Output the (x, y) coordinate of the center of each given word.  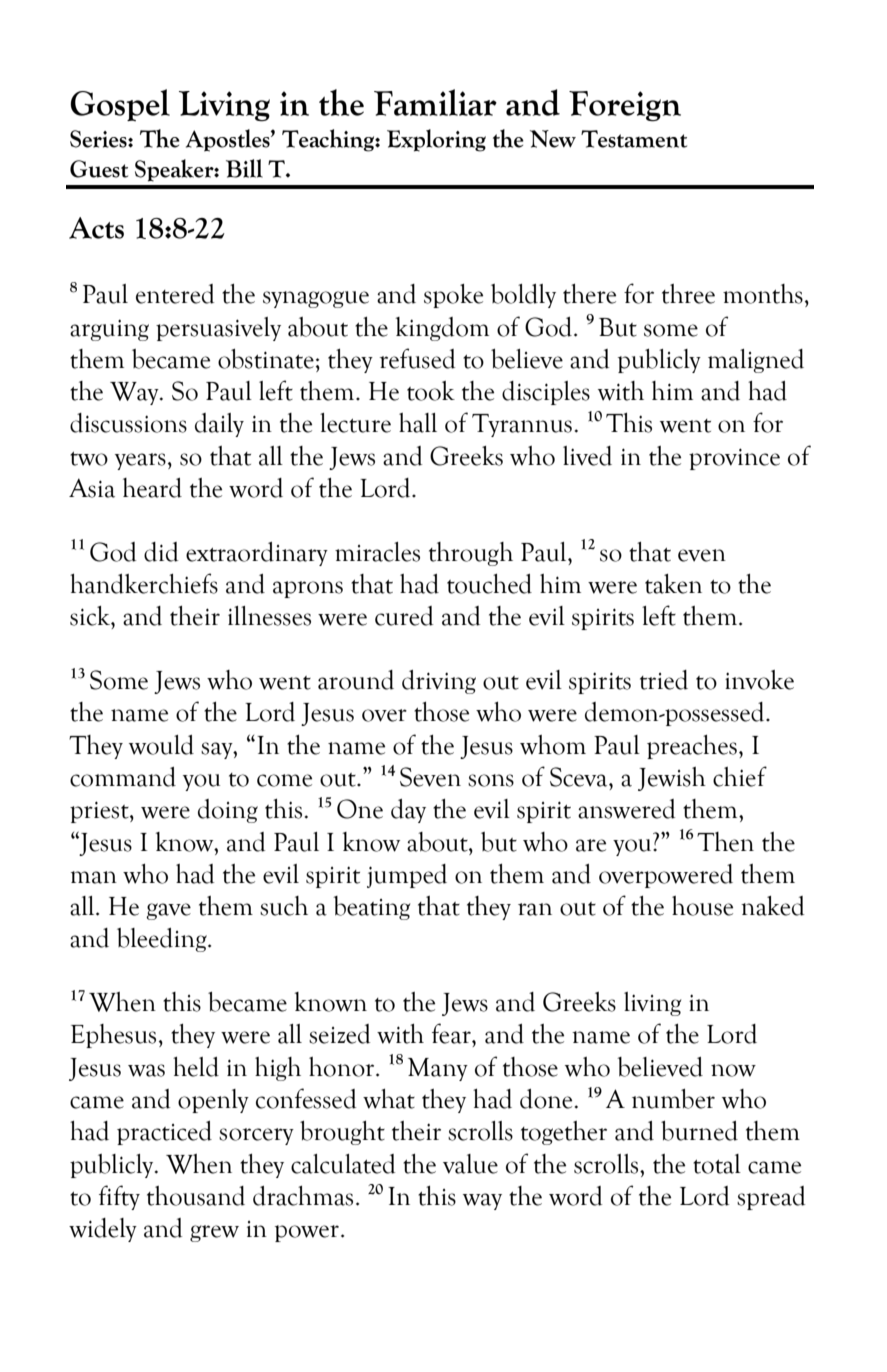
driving (439, 682)
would (161, 745)
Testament (634, 139)
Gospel (120, 105)
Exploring (436, 140)
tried (664, 680)
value (470, 1164)
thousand (196, 1196)
